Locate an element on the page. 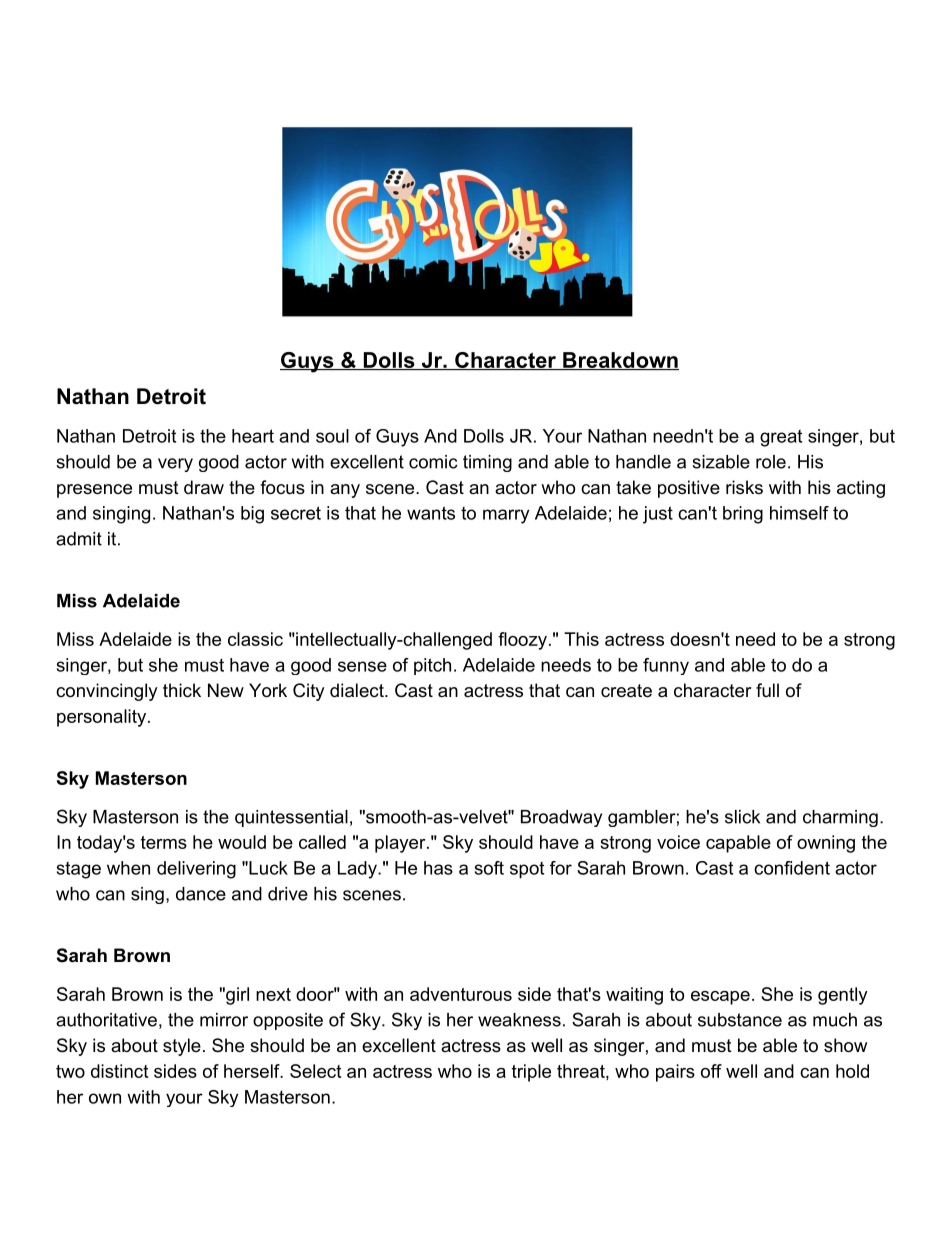  full is located at coordinates (767, 690).
